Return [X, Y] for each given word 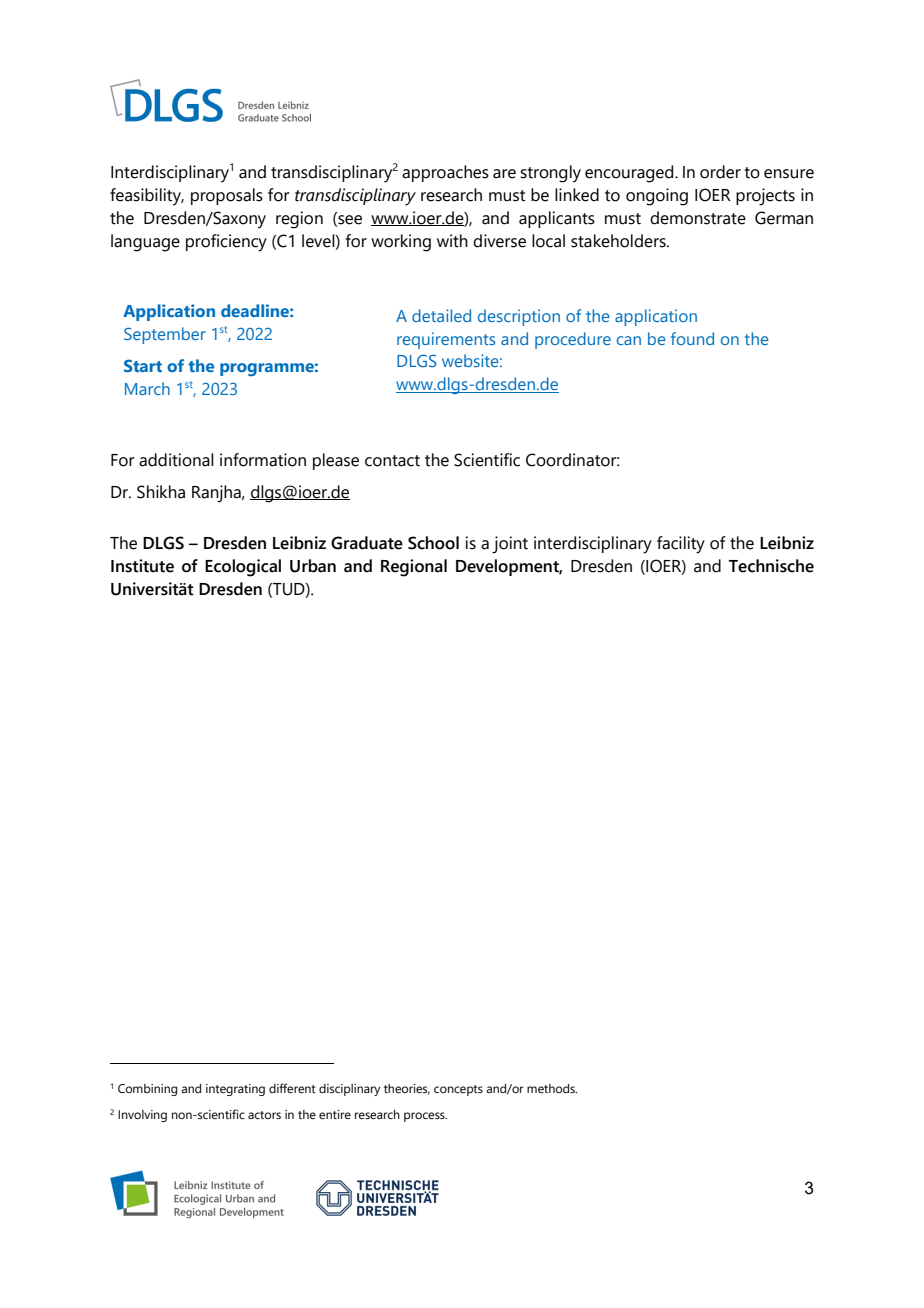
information [263, 460]
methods [552, 1088]
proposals [227, 196]
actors [264, 1115]
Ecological [243, 568]
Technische [771, 566]
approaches [445, 173]
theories [407, 1089]
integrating [235, 1090]
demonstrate [698, 218]
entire [335, 1114]
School [433, 543]
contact [392, 461]
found [692, 338]
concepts [458, 1090]
